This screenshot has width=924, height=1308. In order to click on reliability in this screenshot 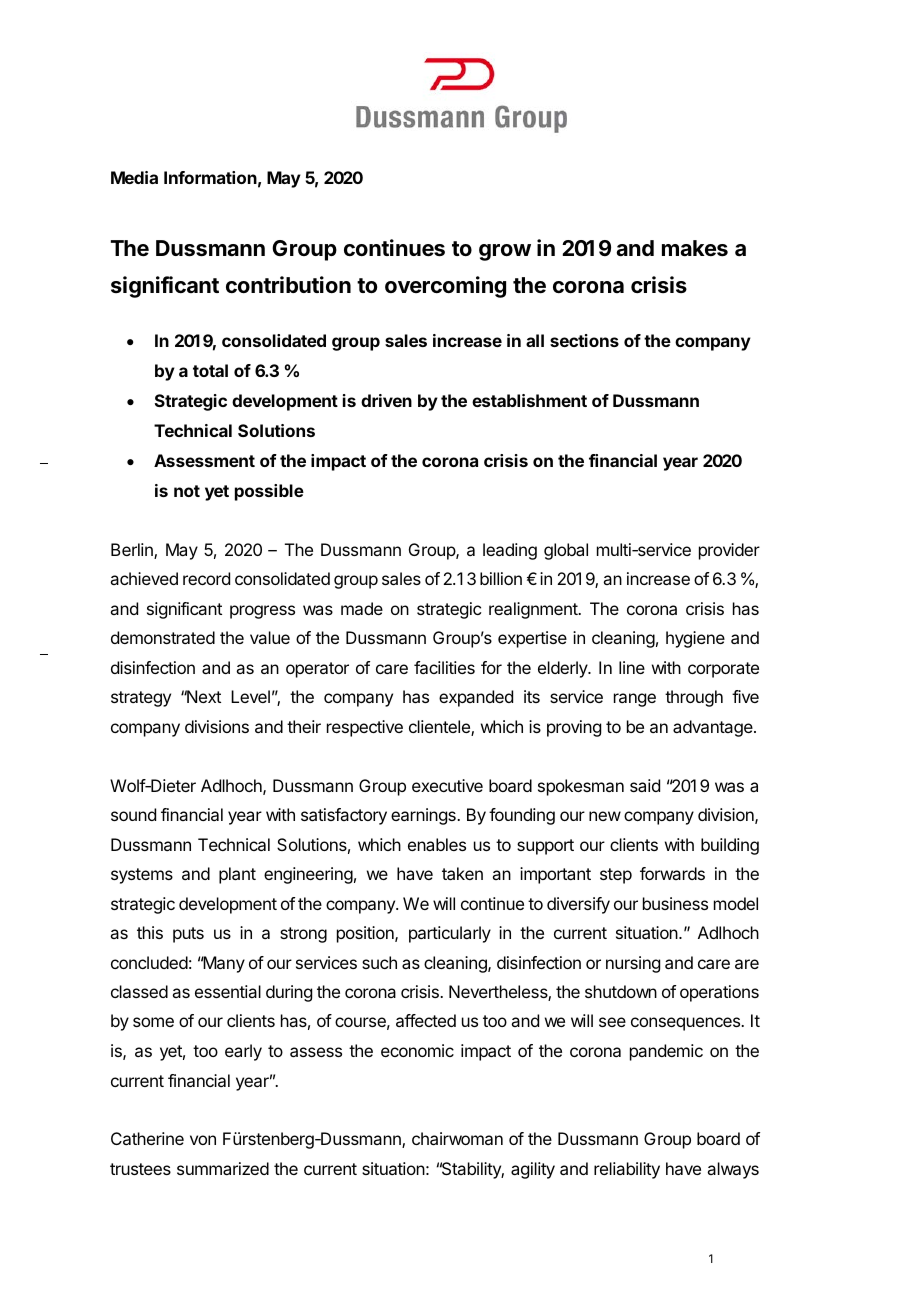, I will do `click(627, 1170)`.
